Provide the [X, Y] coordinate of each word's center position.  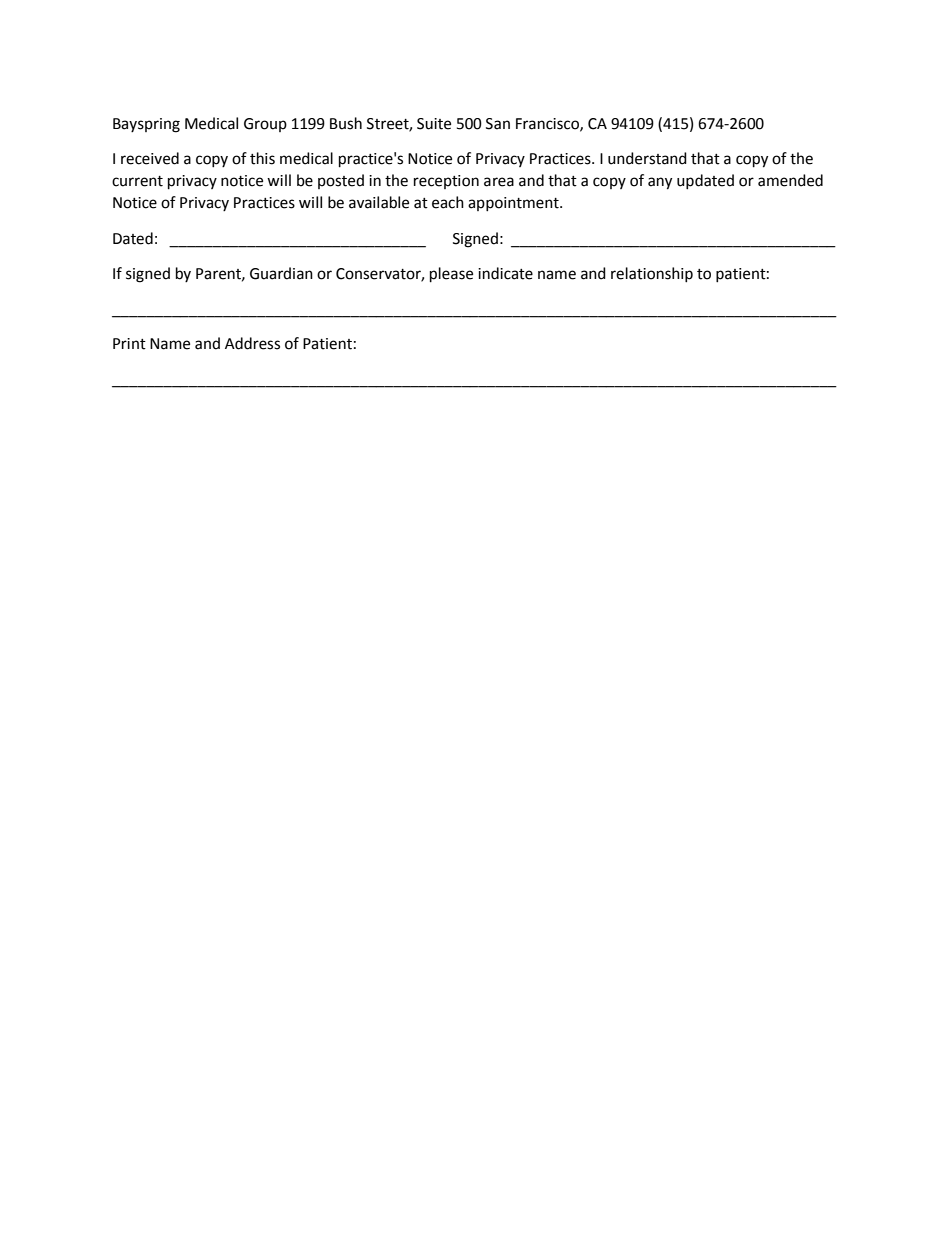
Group [265, 125]
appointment [514, 204]
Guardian [281, 273]
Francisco [548, 124]
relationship [652, 274]
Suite [434, 124]
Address [252, 343]
